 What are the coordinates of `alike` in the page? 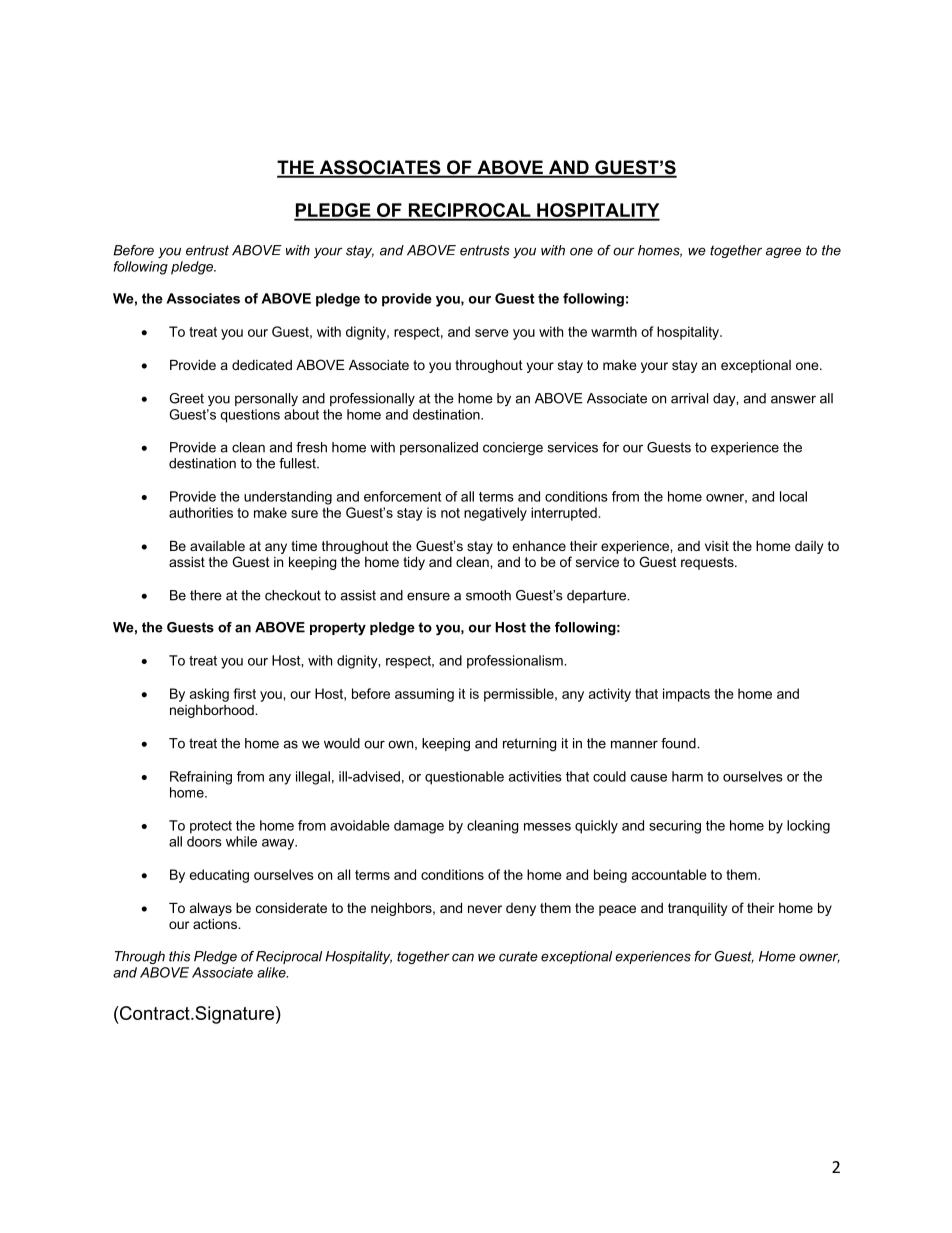 It's located at (272, 972).
